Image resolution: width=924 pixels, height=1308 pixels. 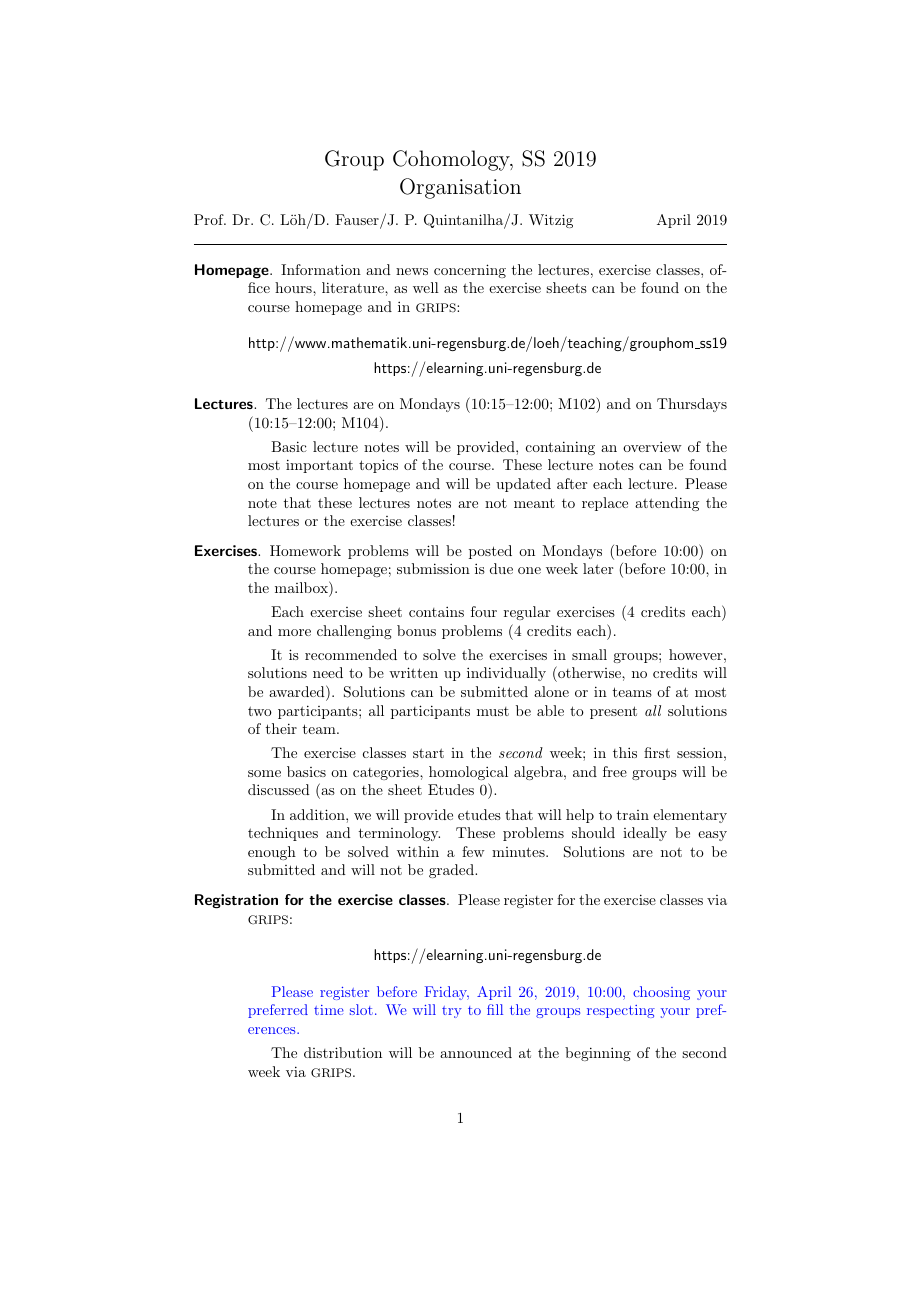 I want to click on small, so click(x=589, y=654).
